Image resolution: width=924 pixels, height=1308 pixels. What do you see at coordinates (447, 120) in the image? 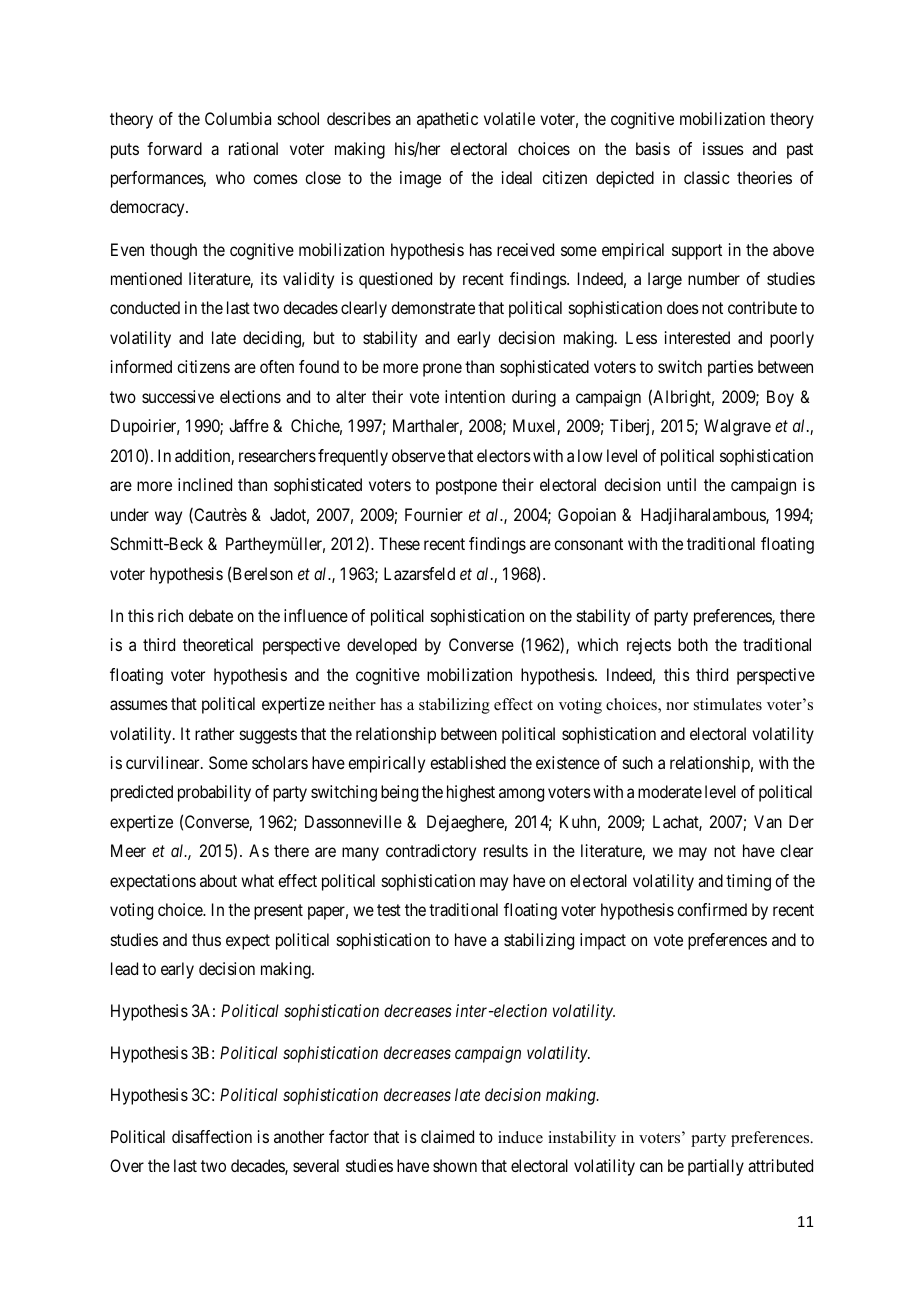
I see `apathetic` at bounding box center [447, 120].
